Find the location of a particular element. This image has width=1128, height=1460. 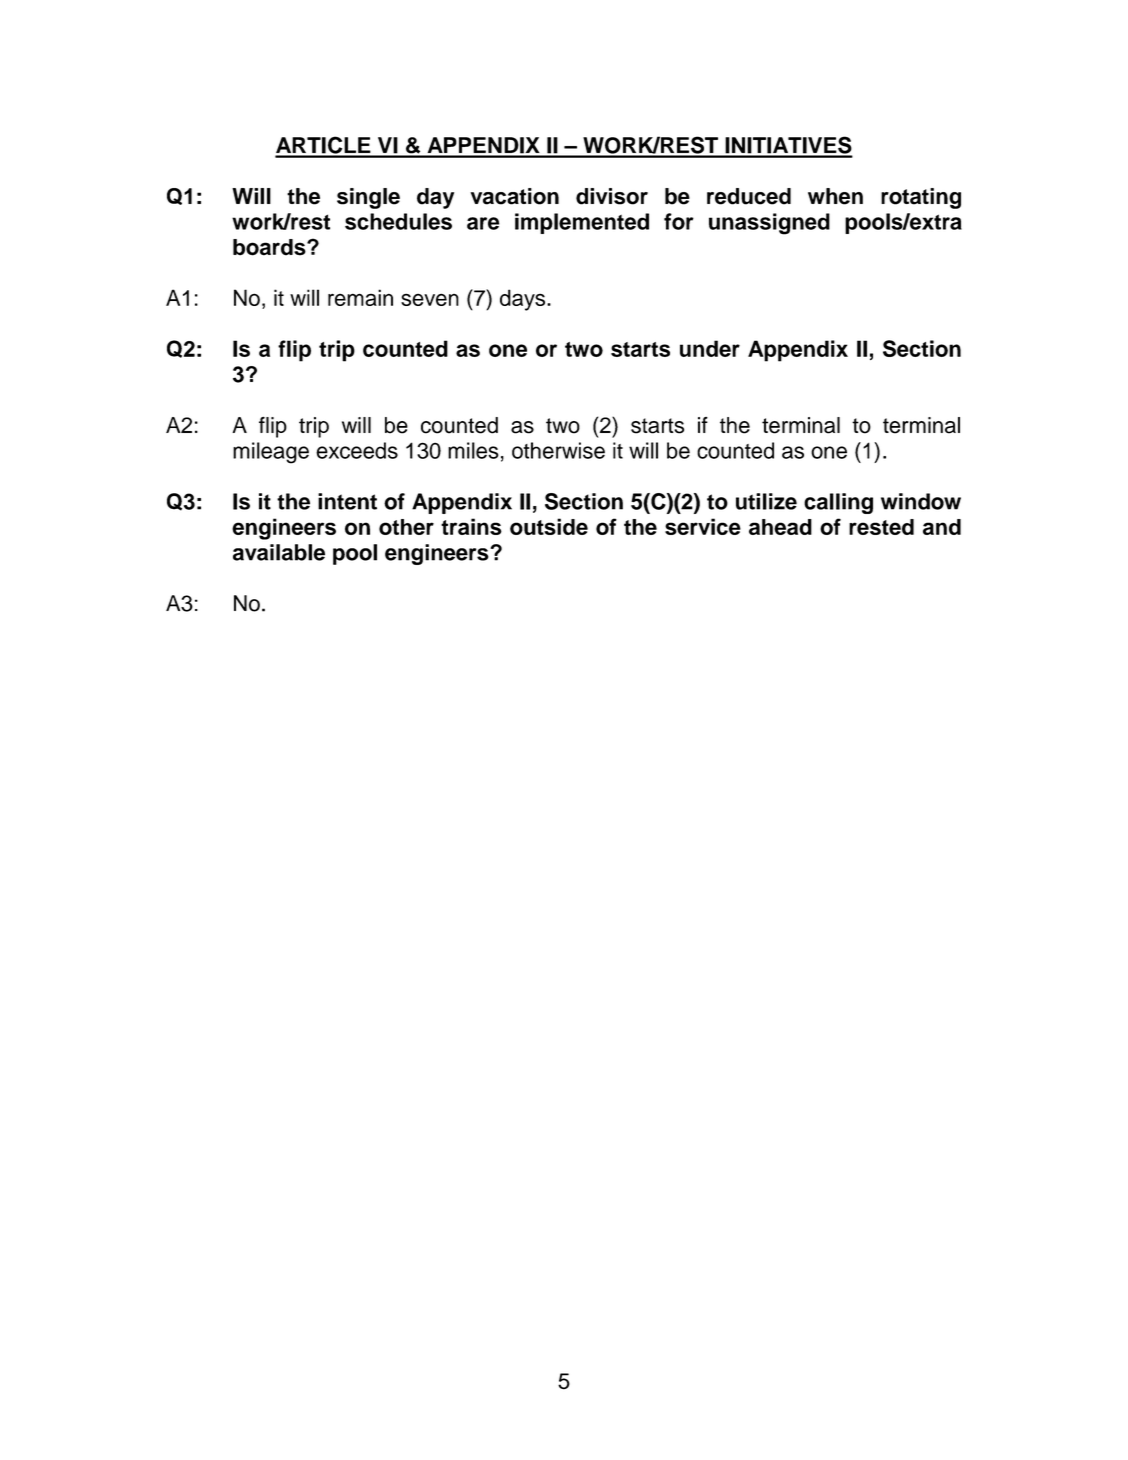

miles is located at coordinates (473, 450).
